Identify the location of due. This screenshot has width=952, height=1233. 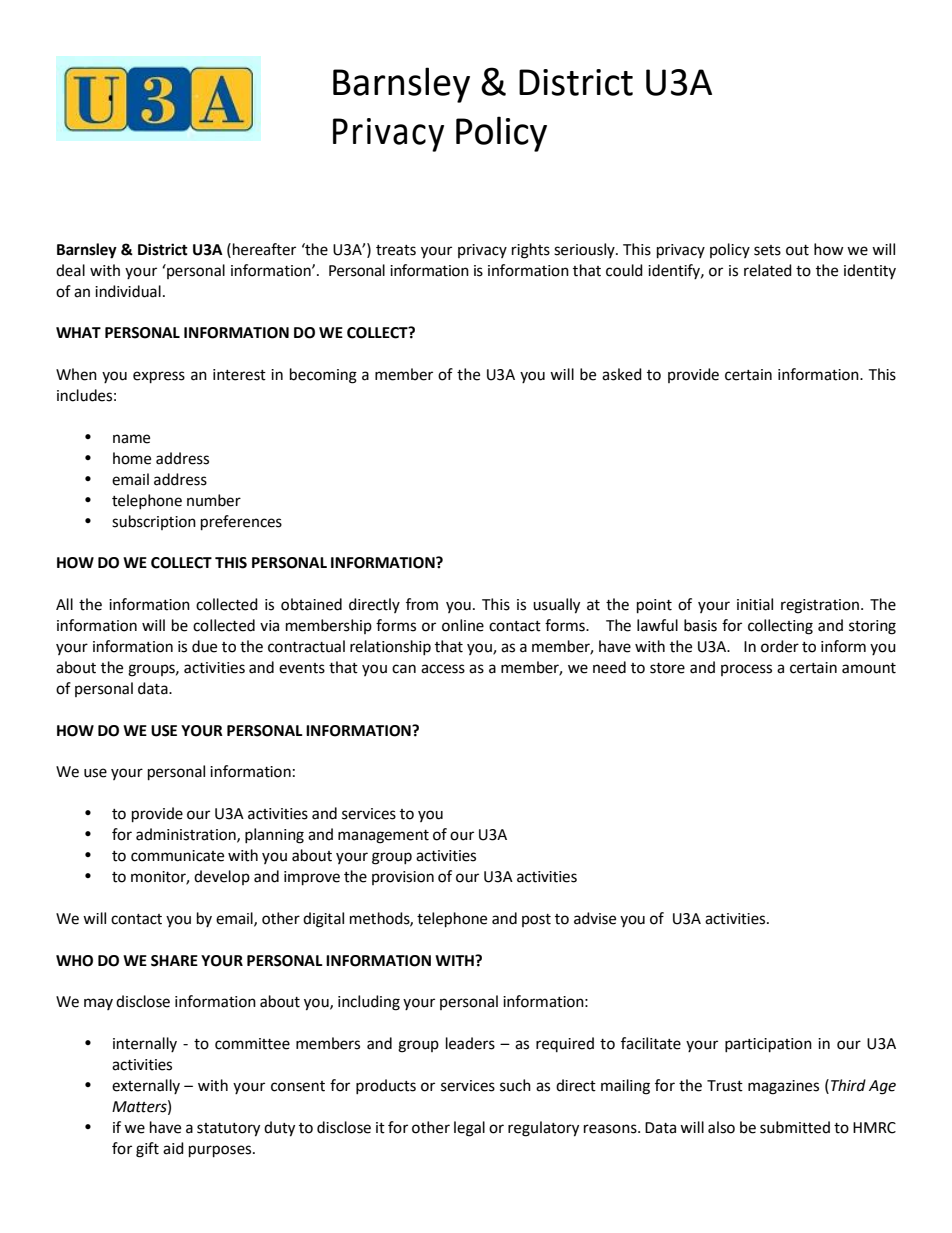
(204, 646).
